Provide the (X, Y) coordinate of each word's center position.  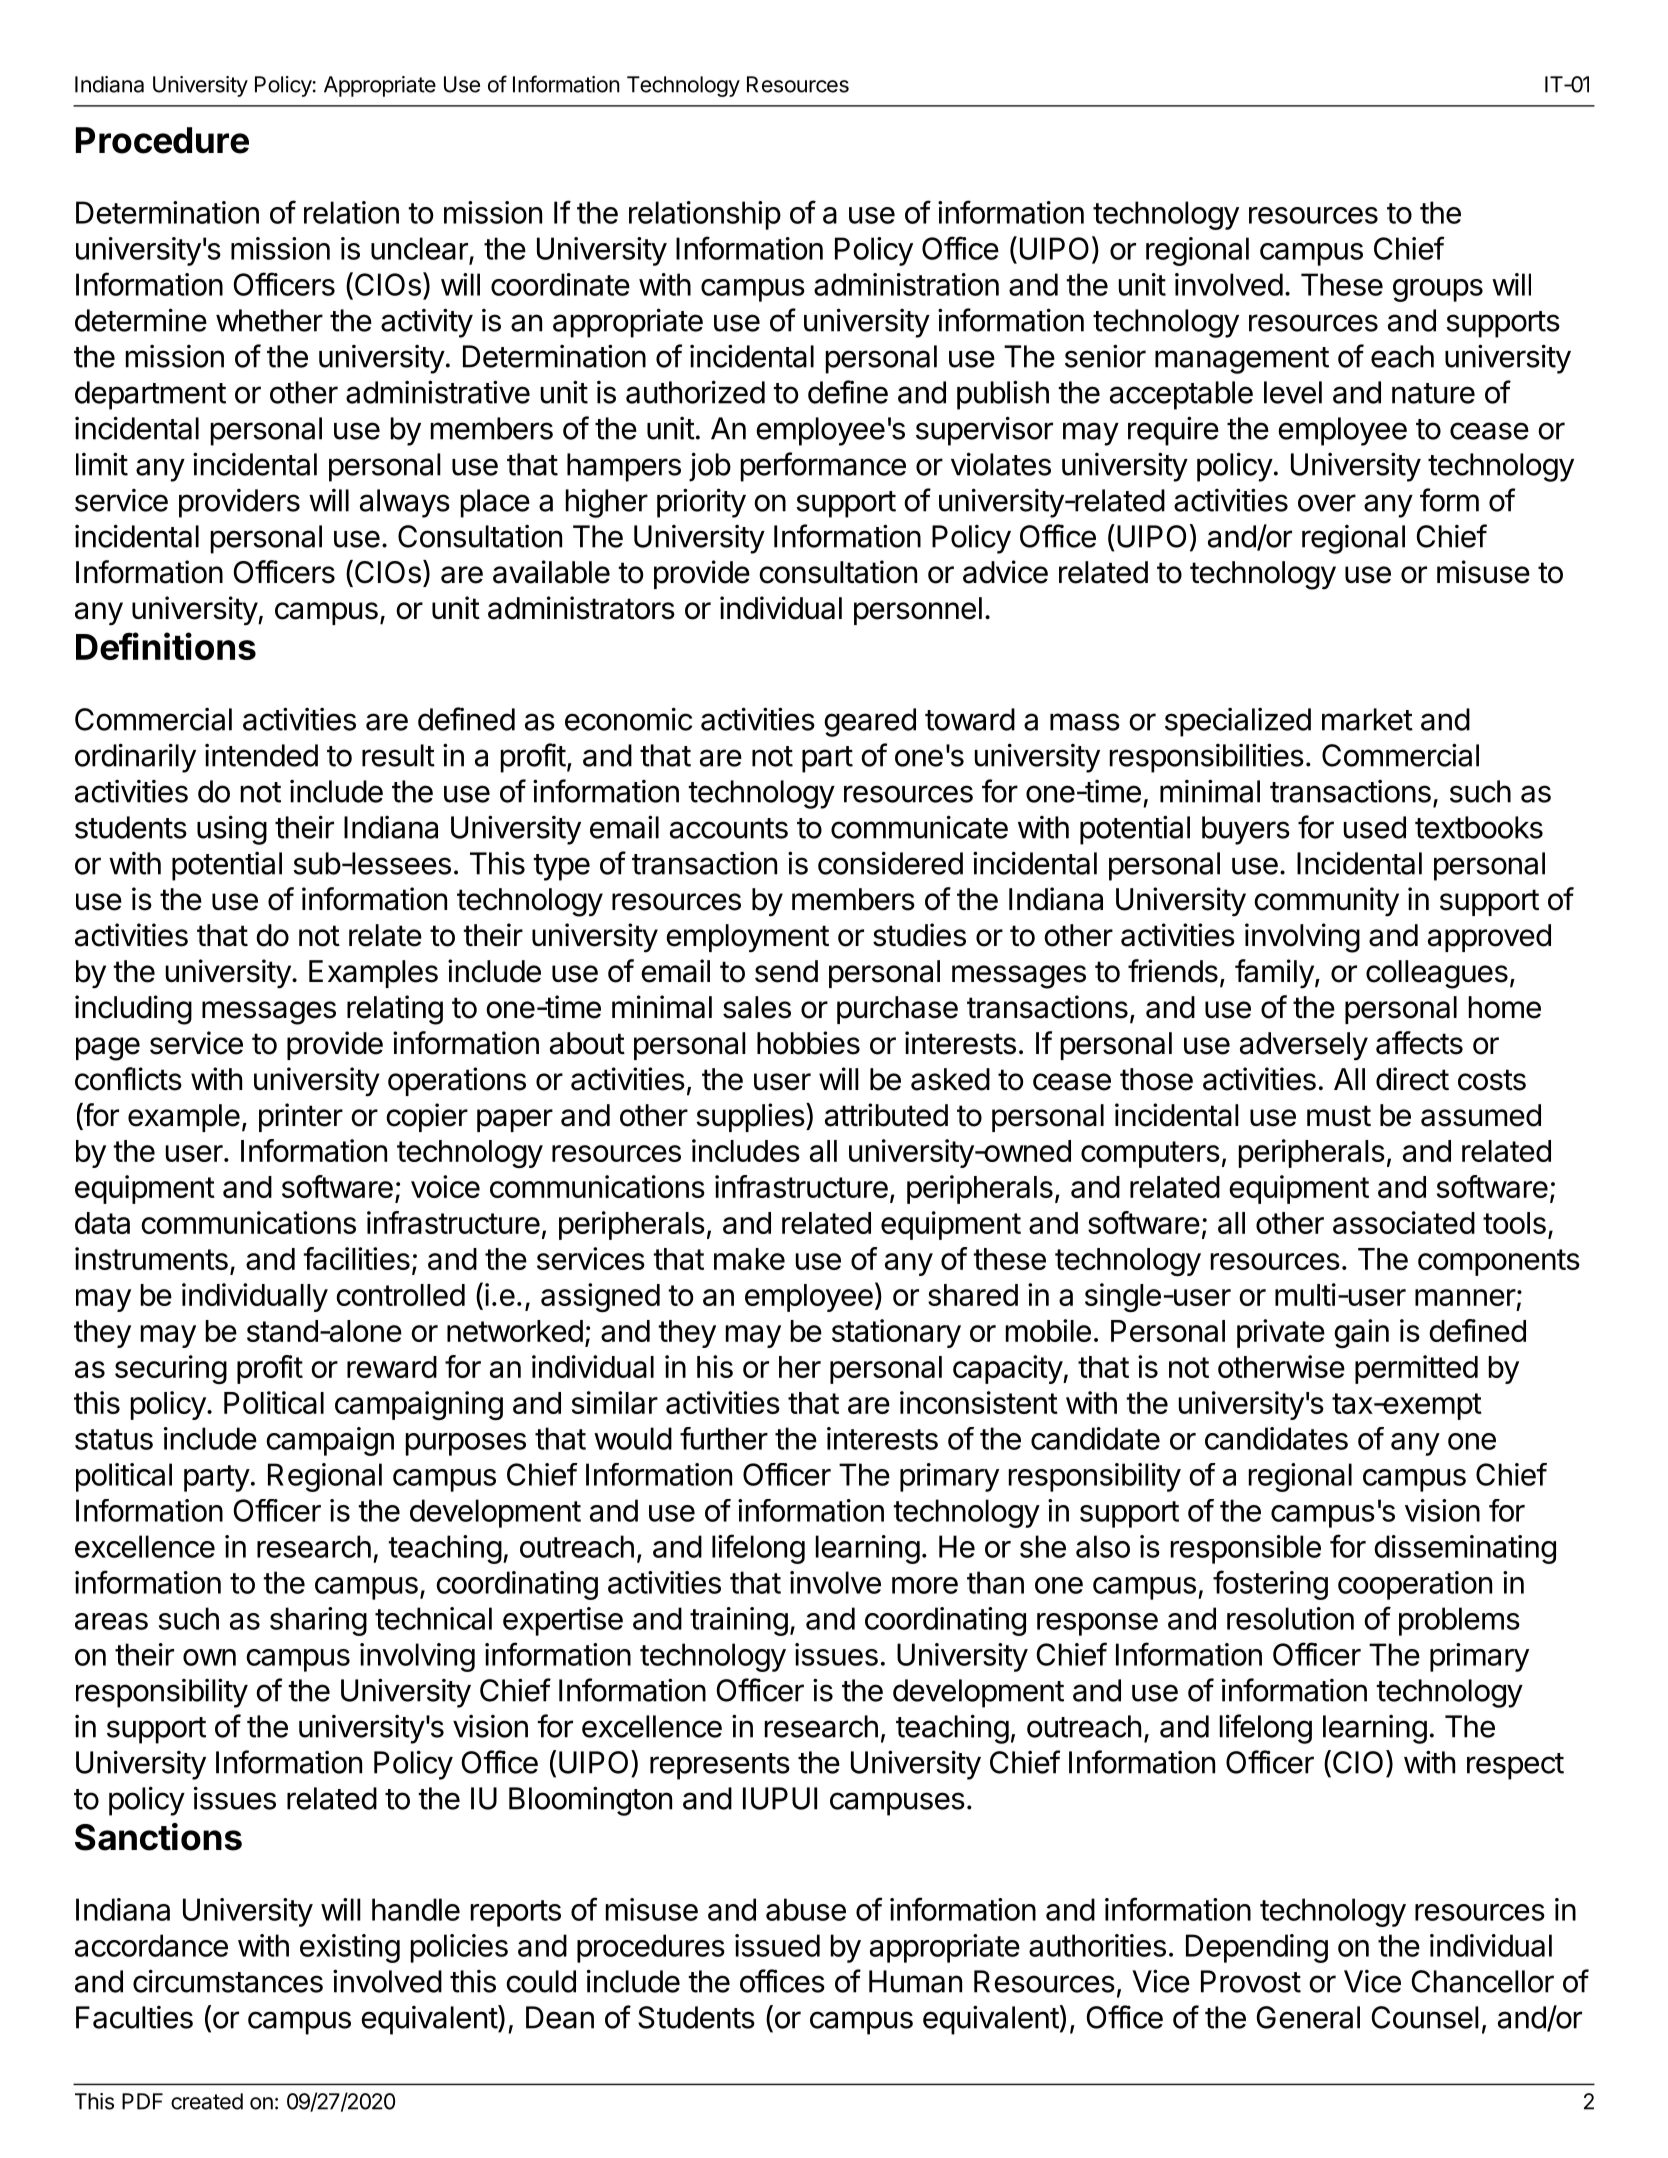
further (724, 1438)
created (207, 2101)
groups (1438, 290)
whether (269, 320)
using (232, 830)
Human (915, 1981)
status (114, 1439)
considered (890, 863)
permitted (1416, 1369)
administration (906, 284)
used (1375, 827)
